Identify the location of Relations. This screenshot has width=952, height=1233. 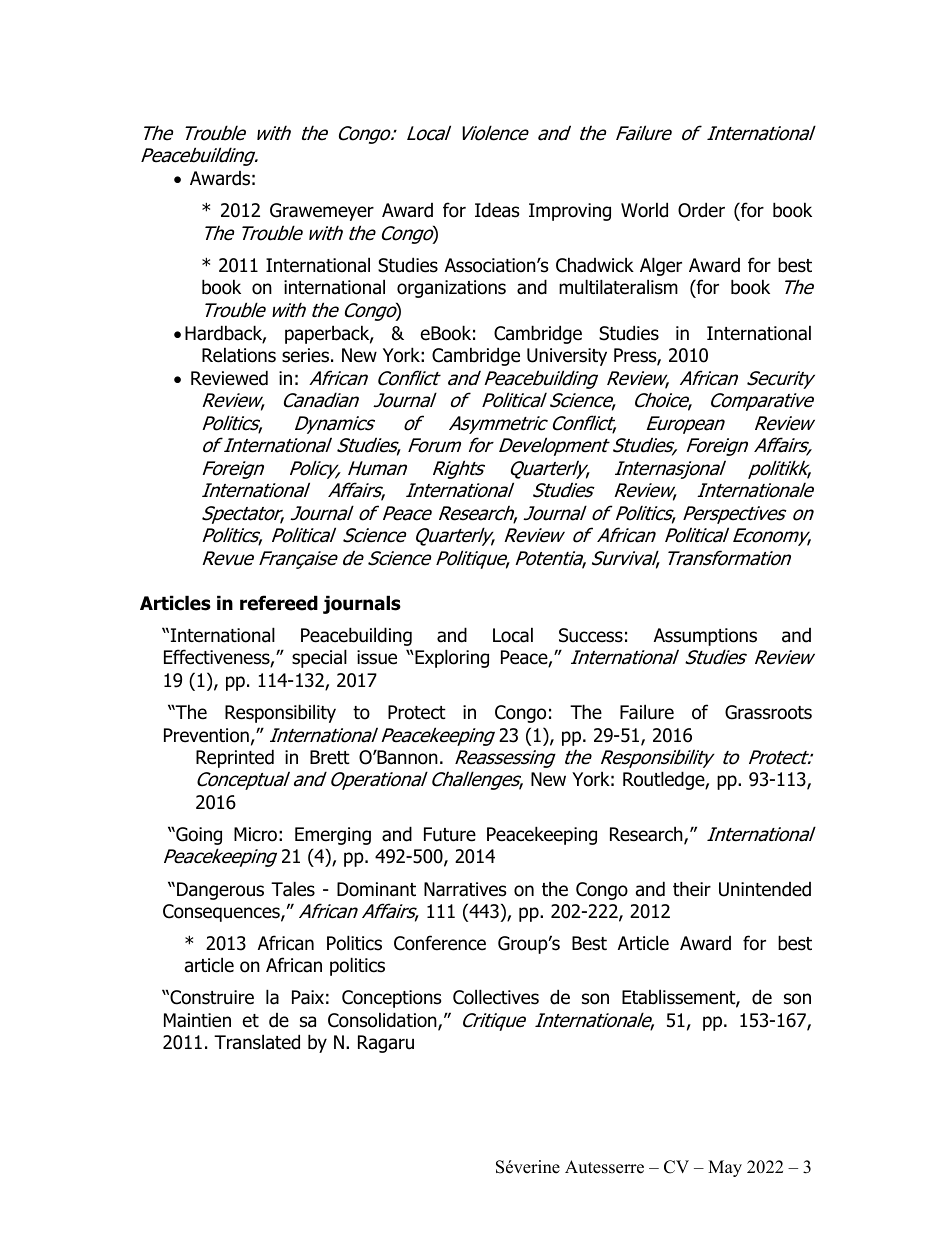
(239, 355).
